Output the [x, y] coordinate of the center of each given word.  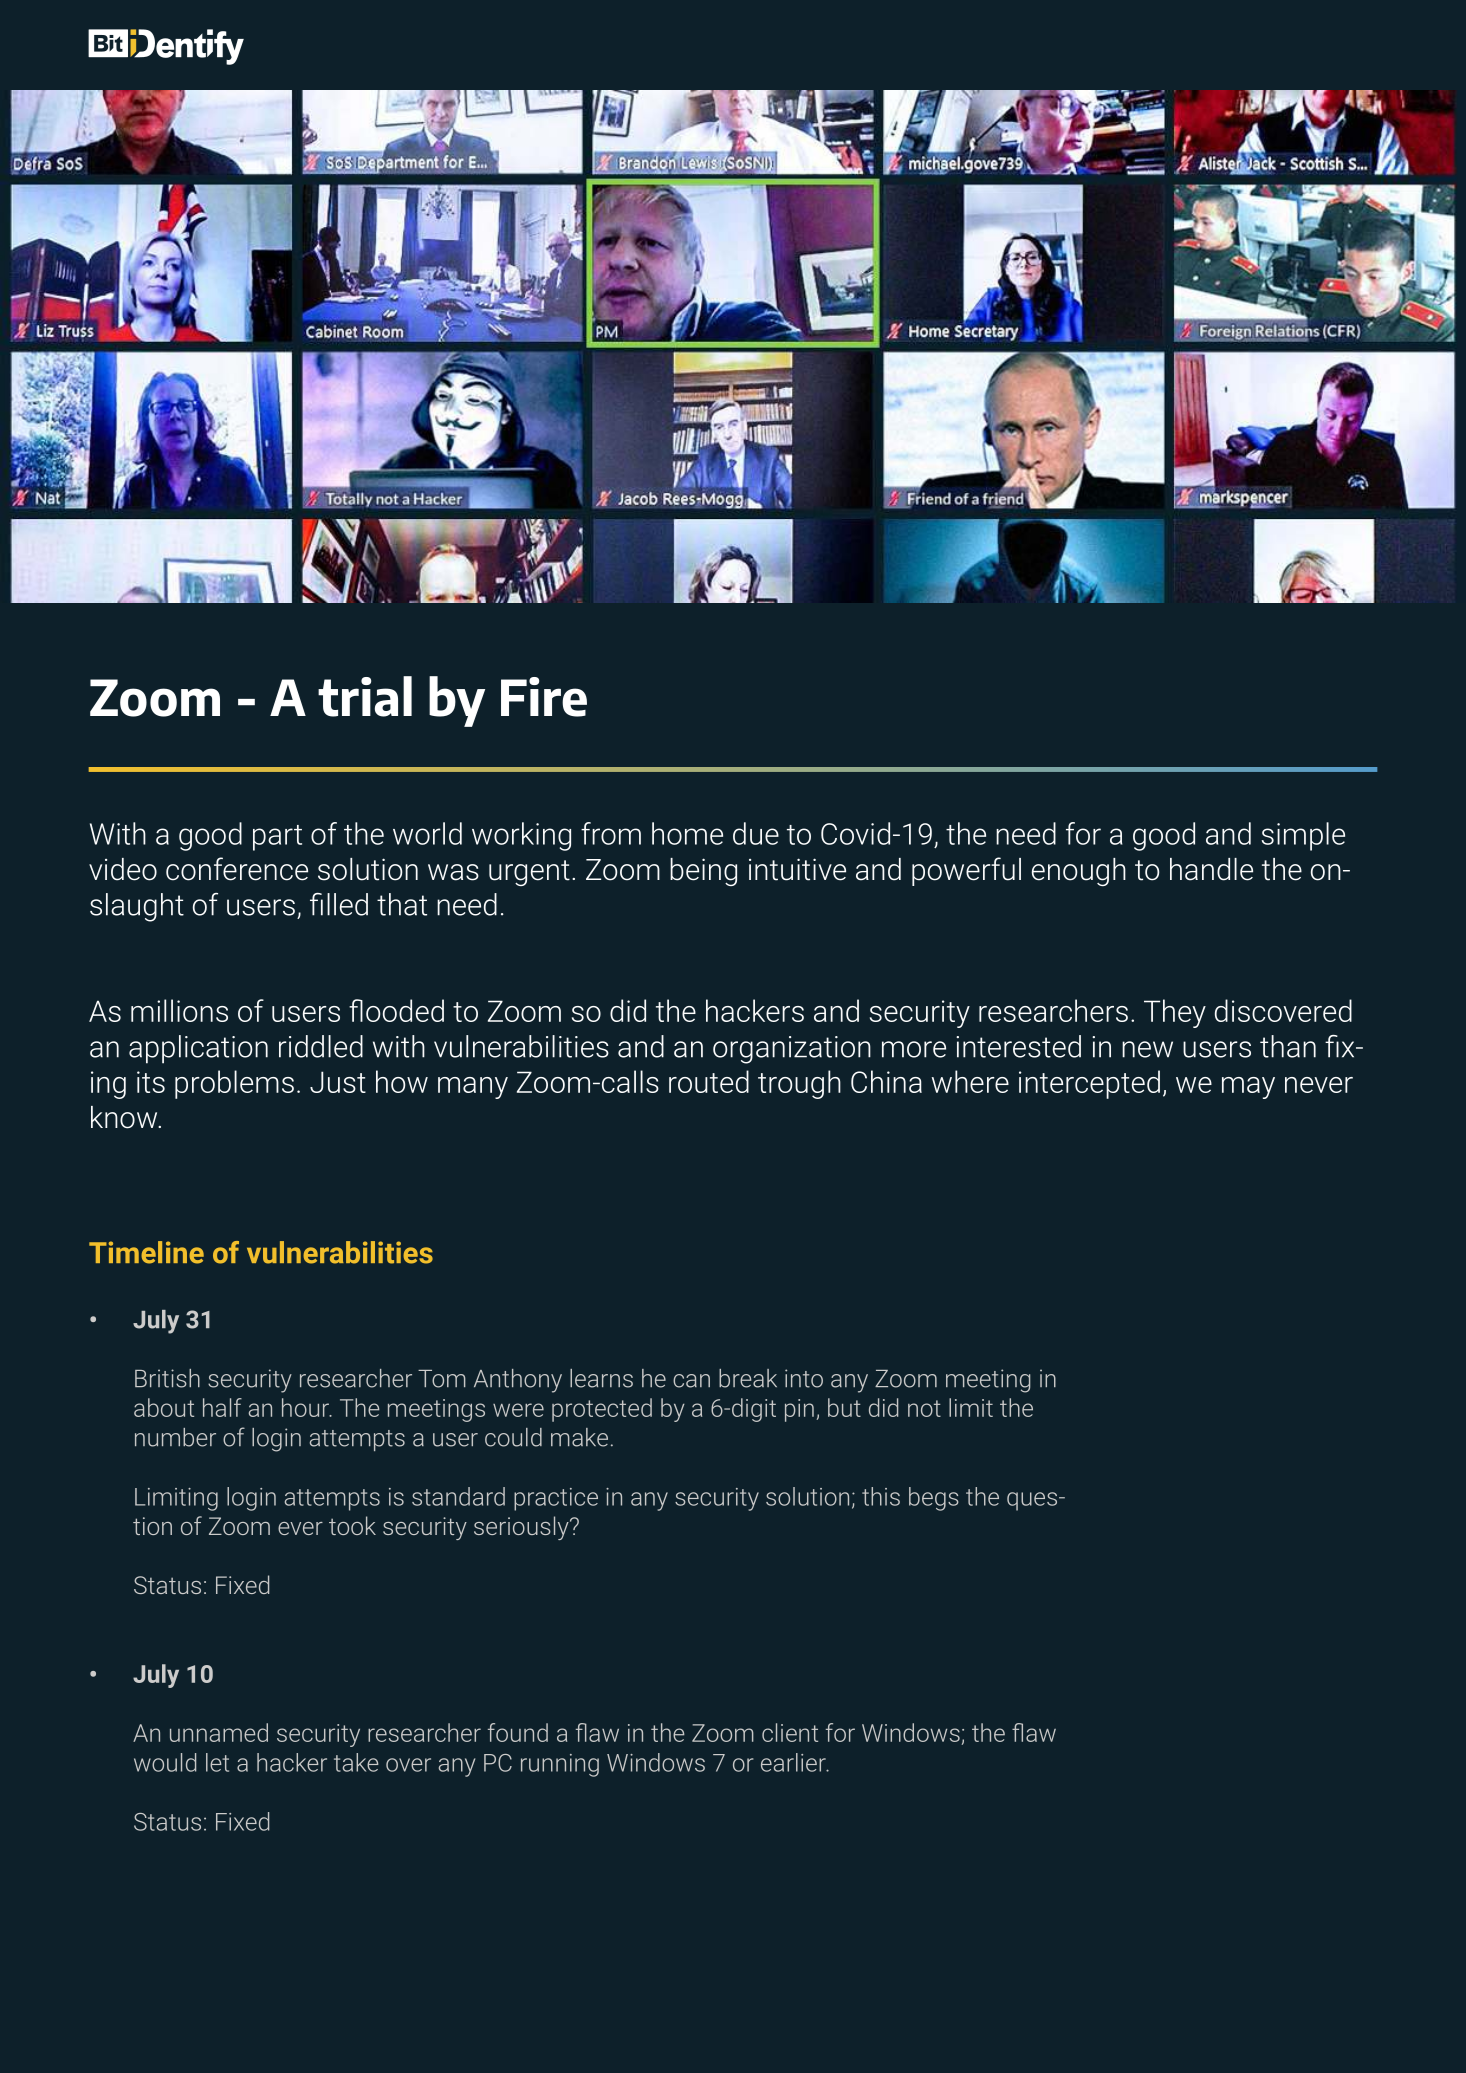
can [691, 1381]
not [924, 1408]
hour [306, 1407]
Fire [544, 697]
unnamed [219, 1732]
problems [234, 1084]
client [790, 1732]
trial [365, 696]
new [1147, 1049]
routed [709, 1081]
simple [1303, 836]
